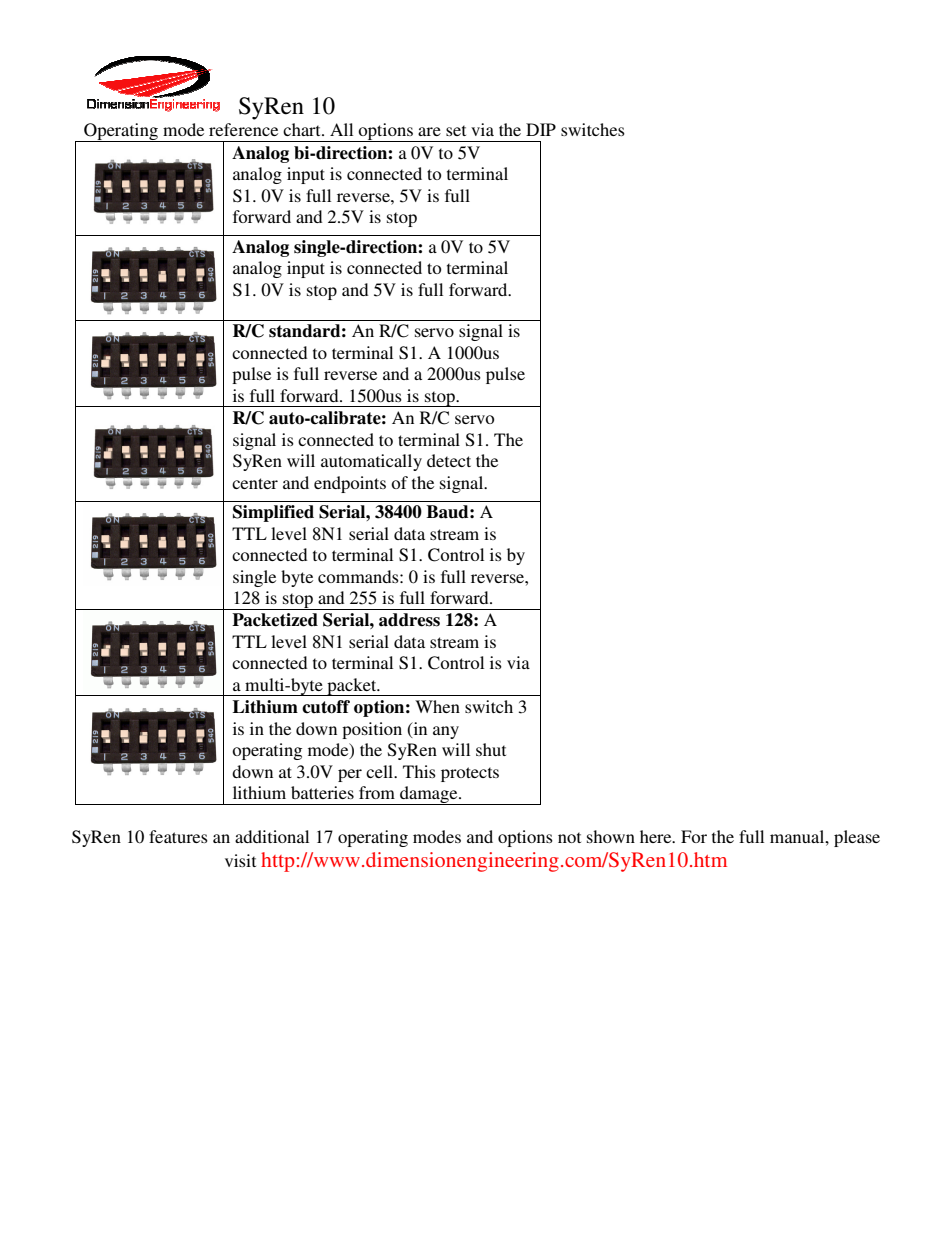 This screenshot has height=1233, width=952. Describe the element at coordinates (272, 836) in the screenshot. I see `additional` at that location.
